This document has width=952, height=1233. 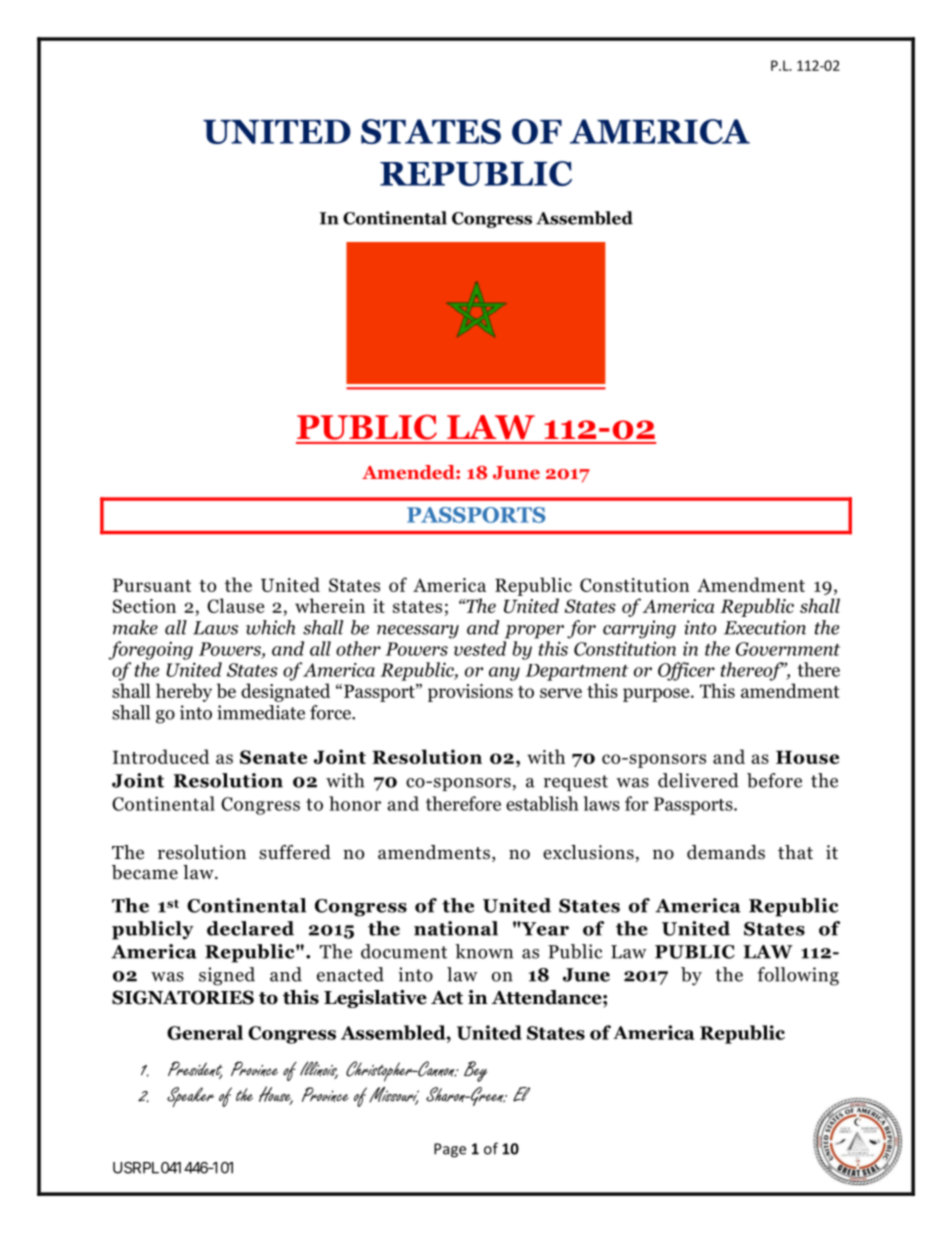 What do you see at coordinates (456, 928) in the document?
I see `national` at bounding box center [456, 928].
